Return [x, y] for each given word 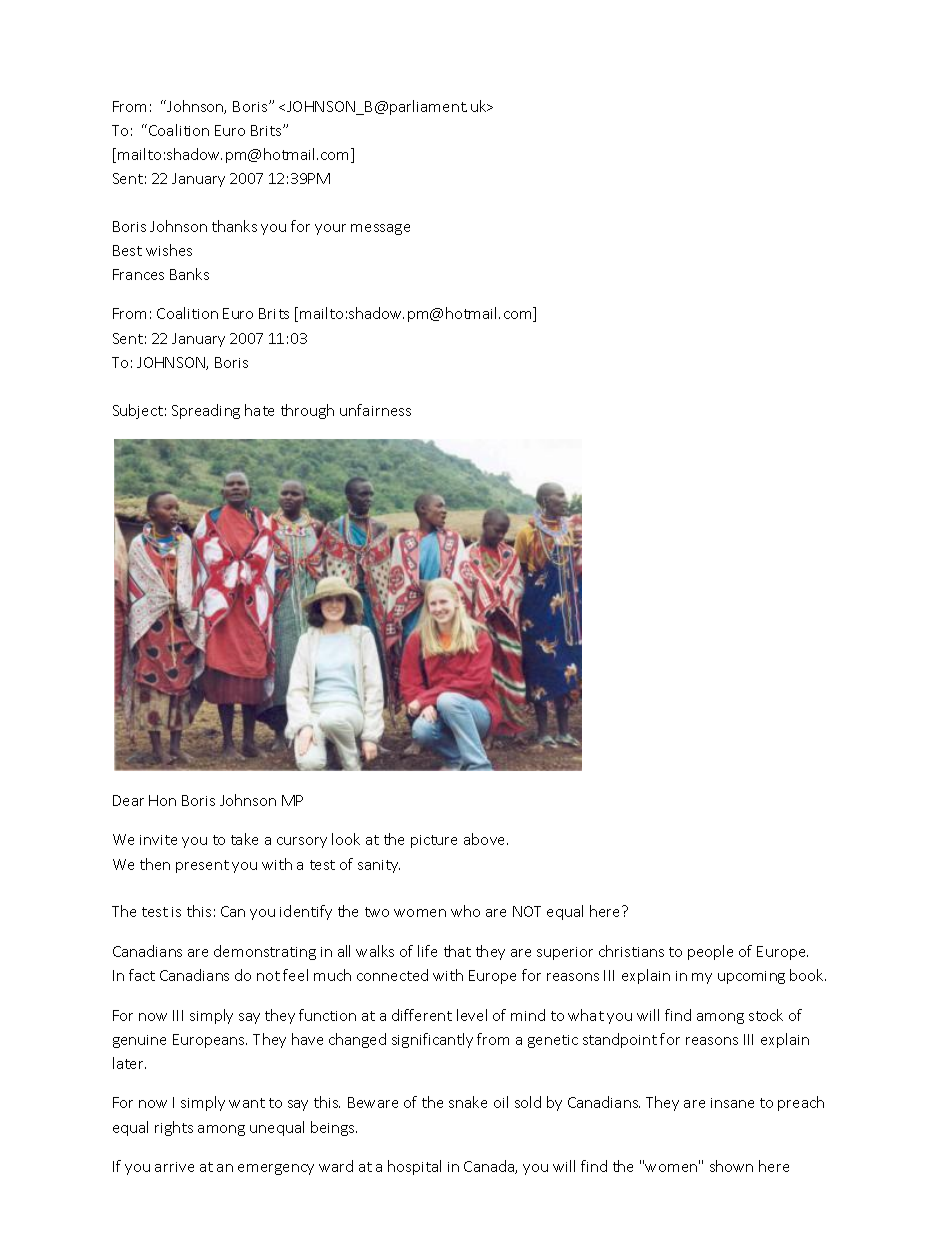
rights [174, 1128]
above [486, 839]
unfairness [375, 410]
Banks [189, 274]
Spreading [206, 411]
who [465, 911]
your [330, 229]
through [307, 411]
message [380, 229]
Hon [162, 800]
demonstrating [265, 952]
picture [434, 841]
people [710, 952]
